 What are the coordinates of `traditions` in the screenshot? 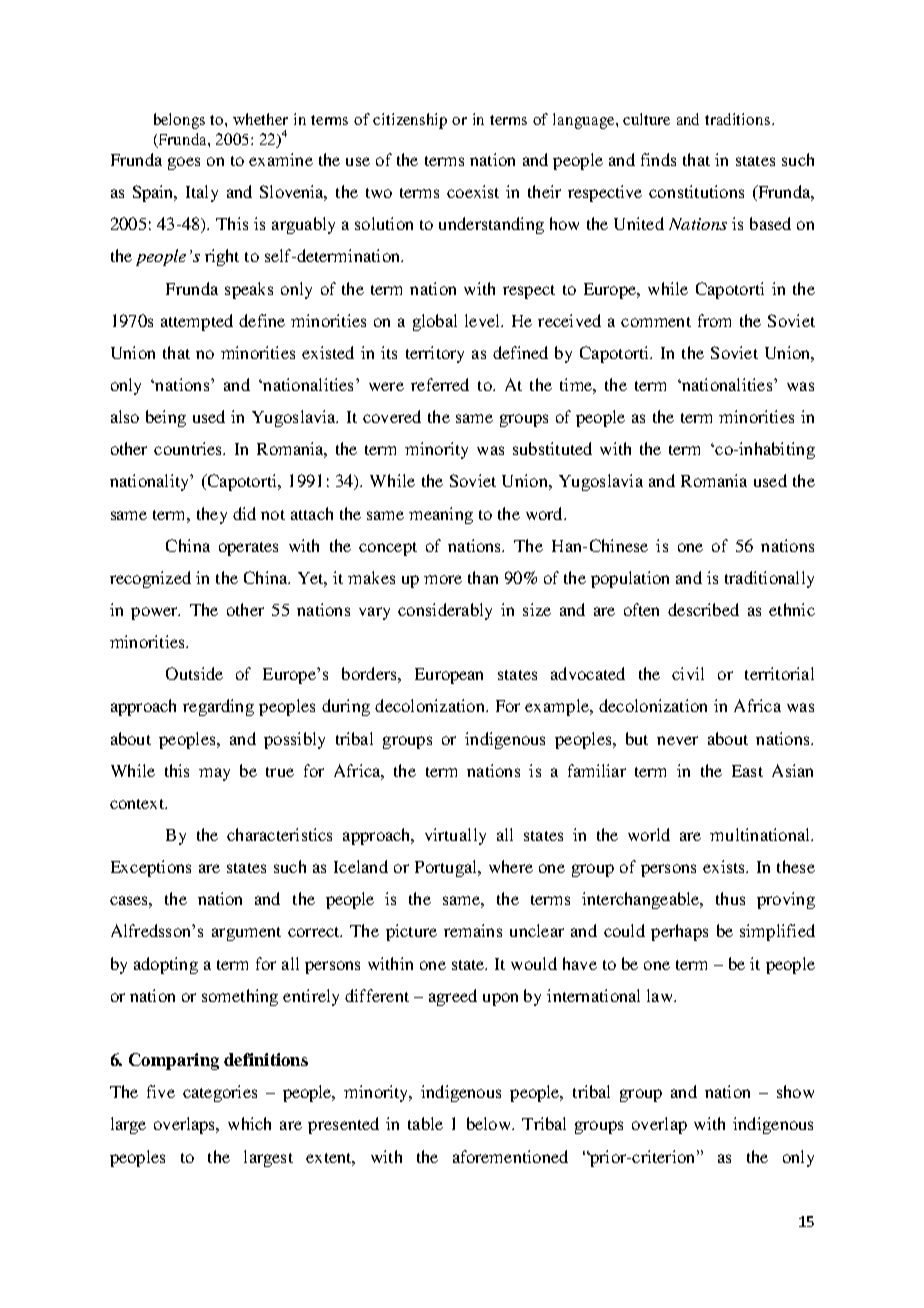 It's located at (737, 119).
